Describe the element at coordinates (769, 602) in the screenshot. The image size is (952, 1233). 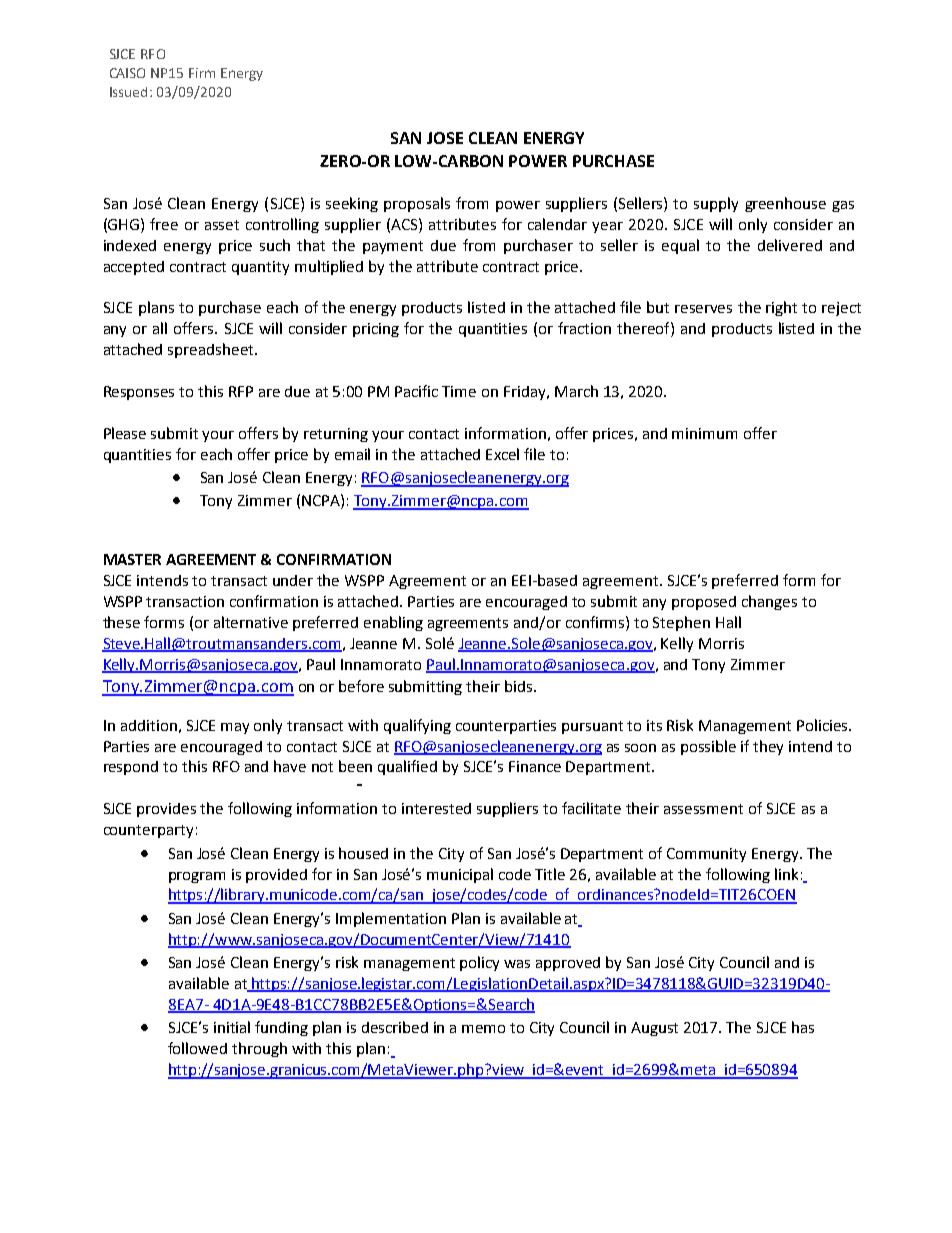
I see `changes` at that location.
